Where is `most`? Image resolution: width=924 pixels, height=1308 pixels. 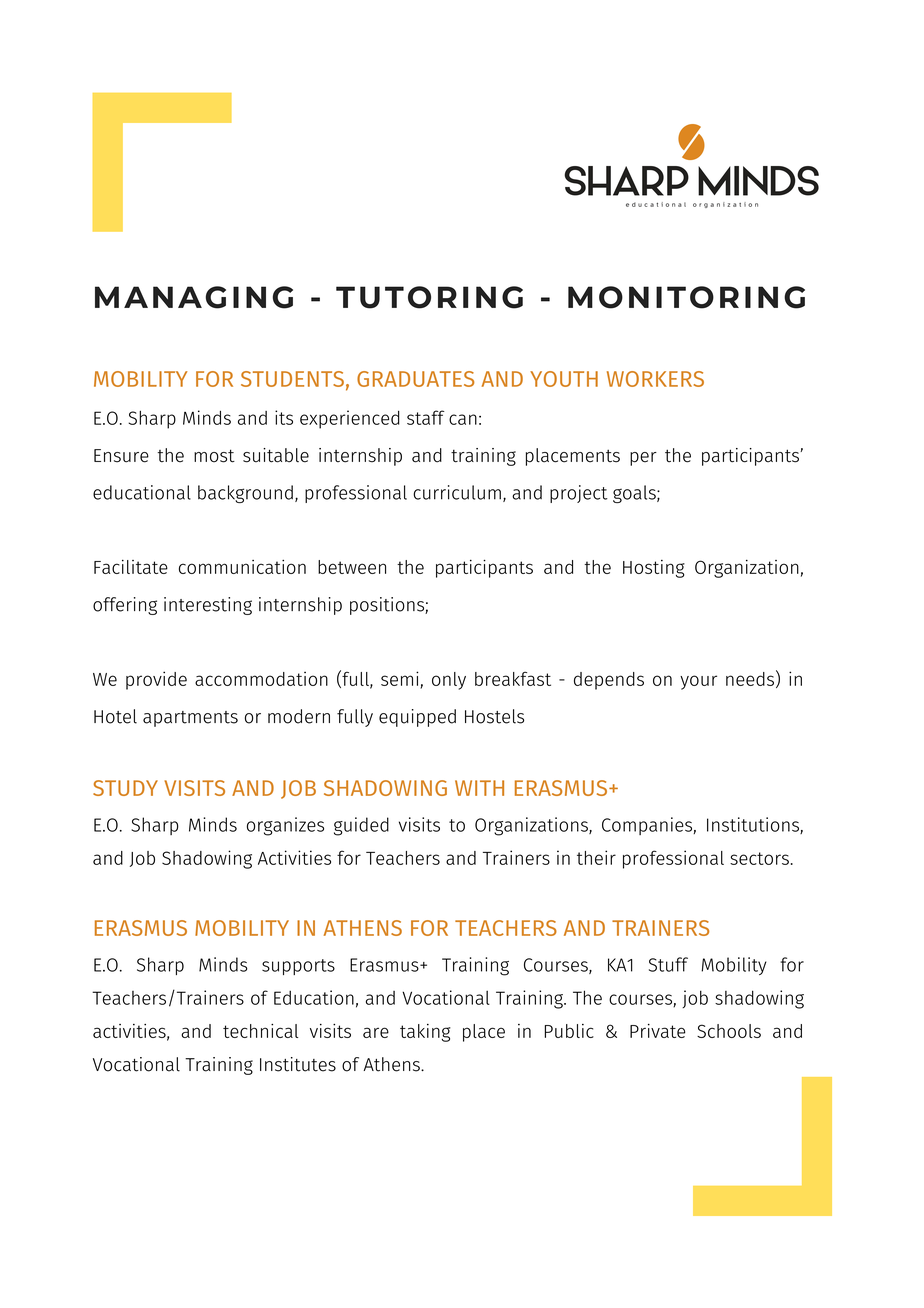
most is located at coordinates (214, 456).
